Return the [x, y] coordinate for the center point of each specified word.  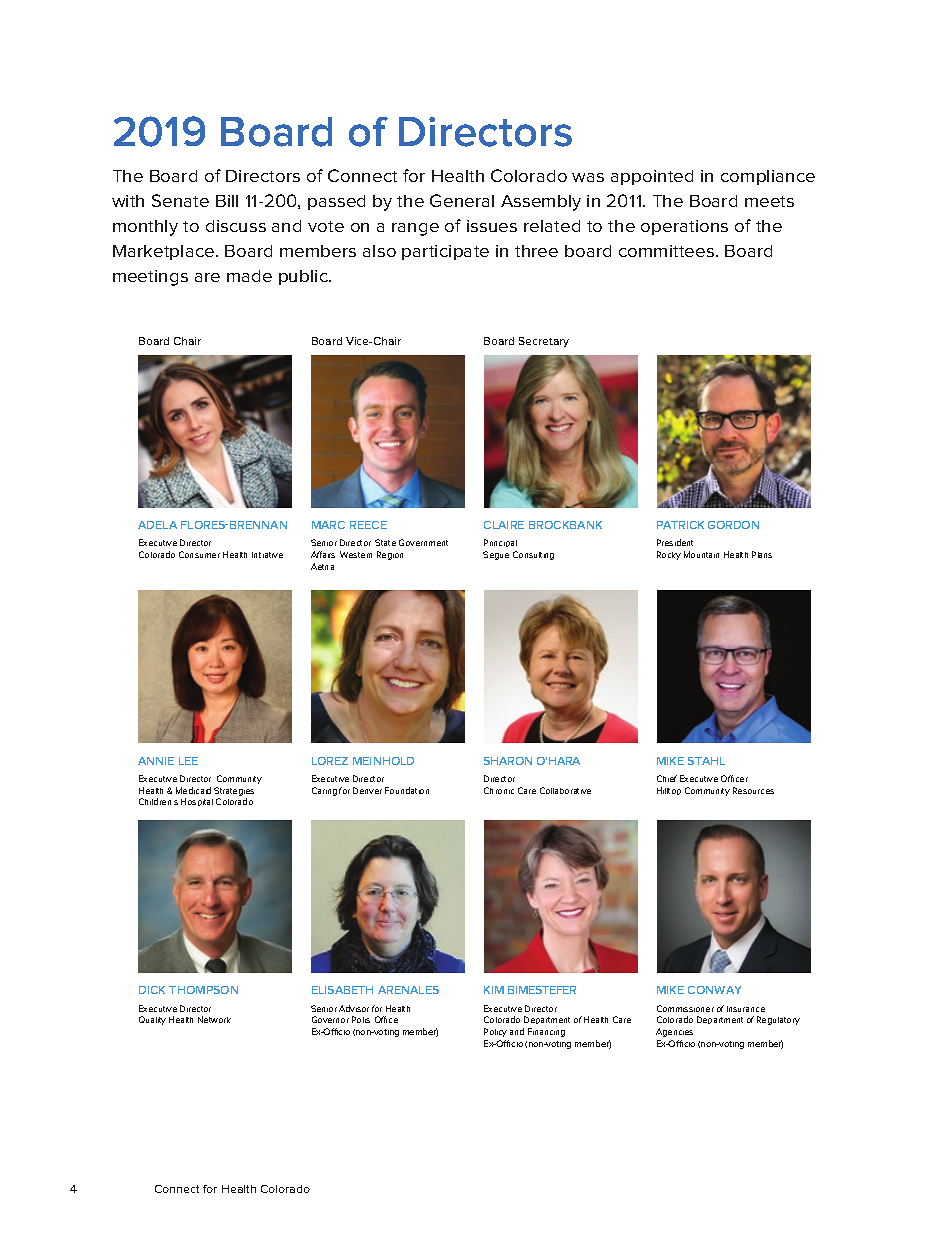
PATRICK [680, 525]
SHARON [508, 761]
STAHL [706, 761]
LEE [188, 761]
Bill [227, 201]
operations [684, 227]
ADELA [157, 525]
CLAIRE [504, 525]
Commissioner [685, 1008]
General [462, 200]
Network [214, 1019]
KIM [494, 990]
